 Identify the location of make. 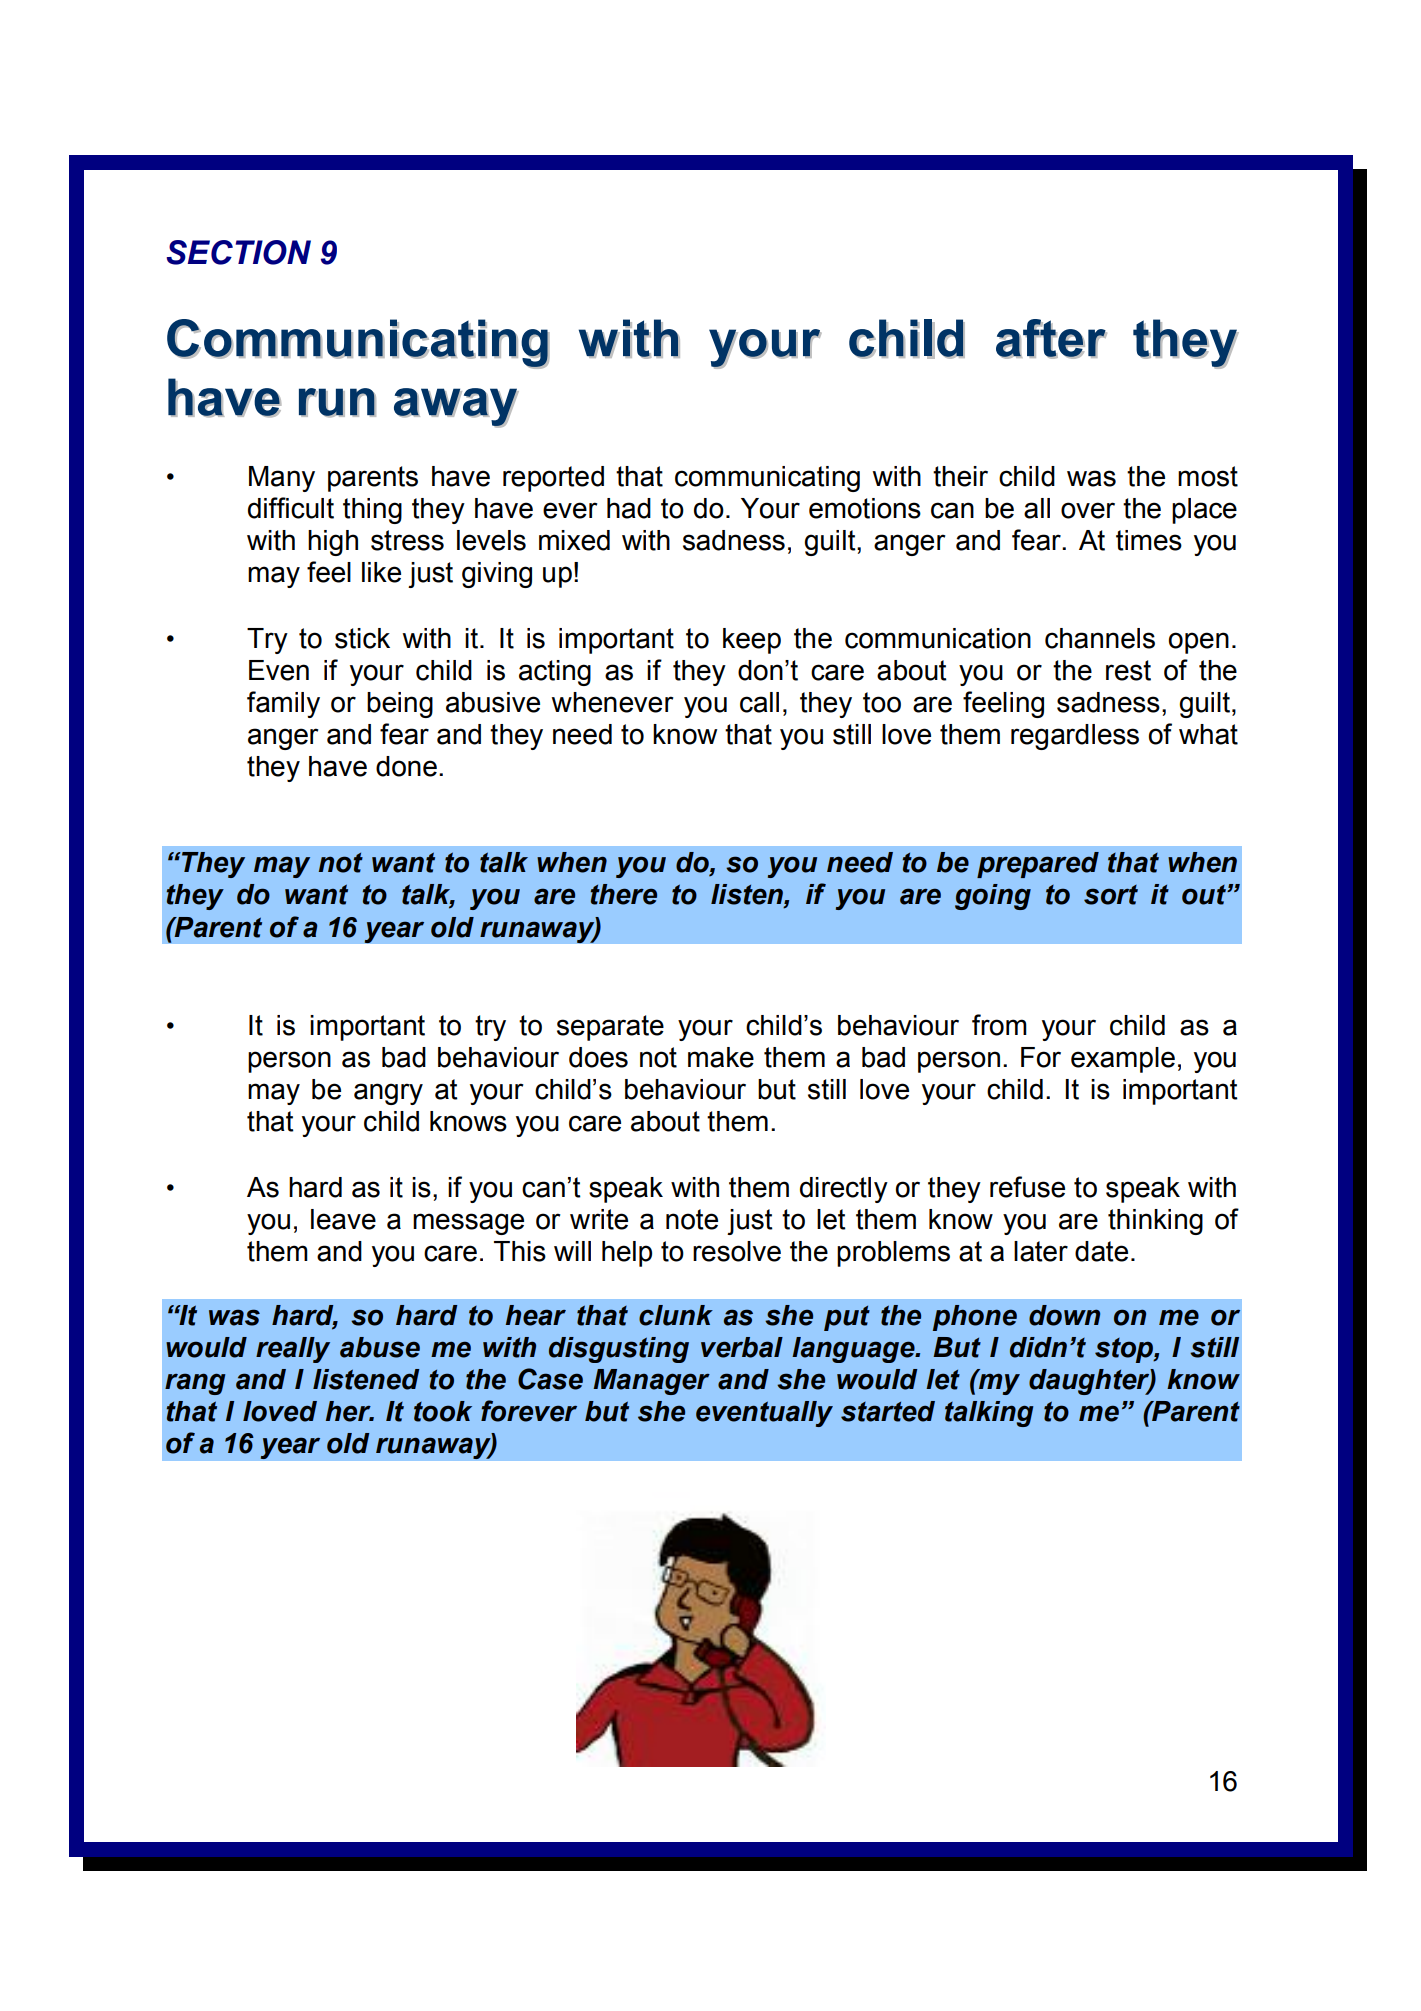
(721, 1057).
